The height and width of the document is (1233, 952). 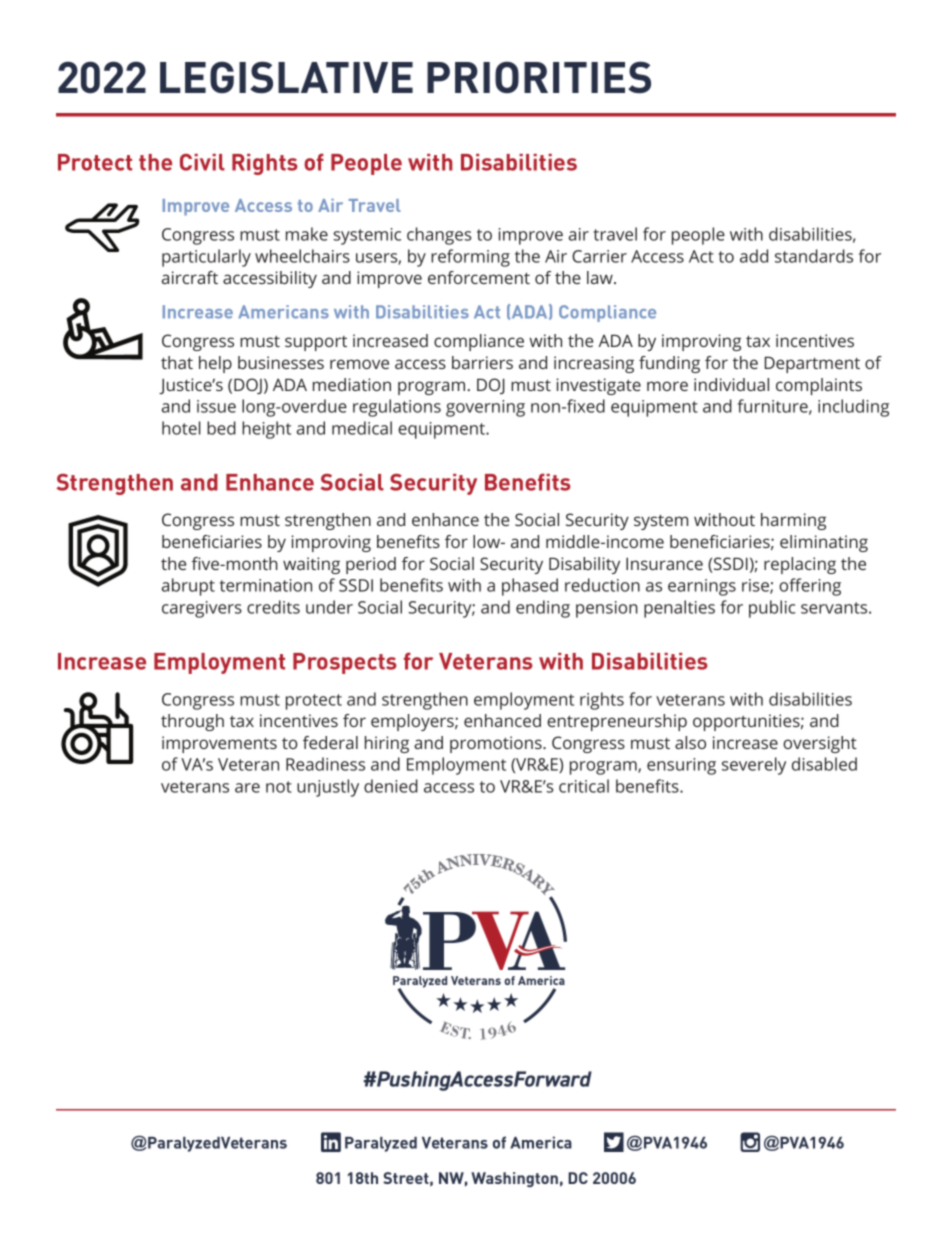 I want to click on not, so click(x=279, y=787).
